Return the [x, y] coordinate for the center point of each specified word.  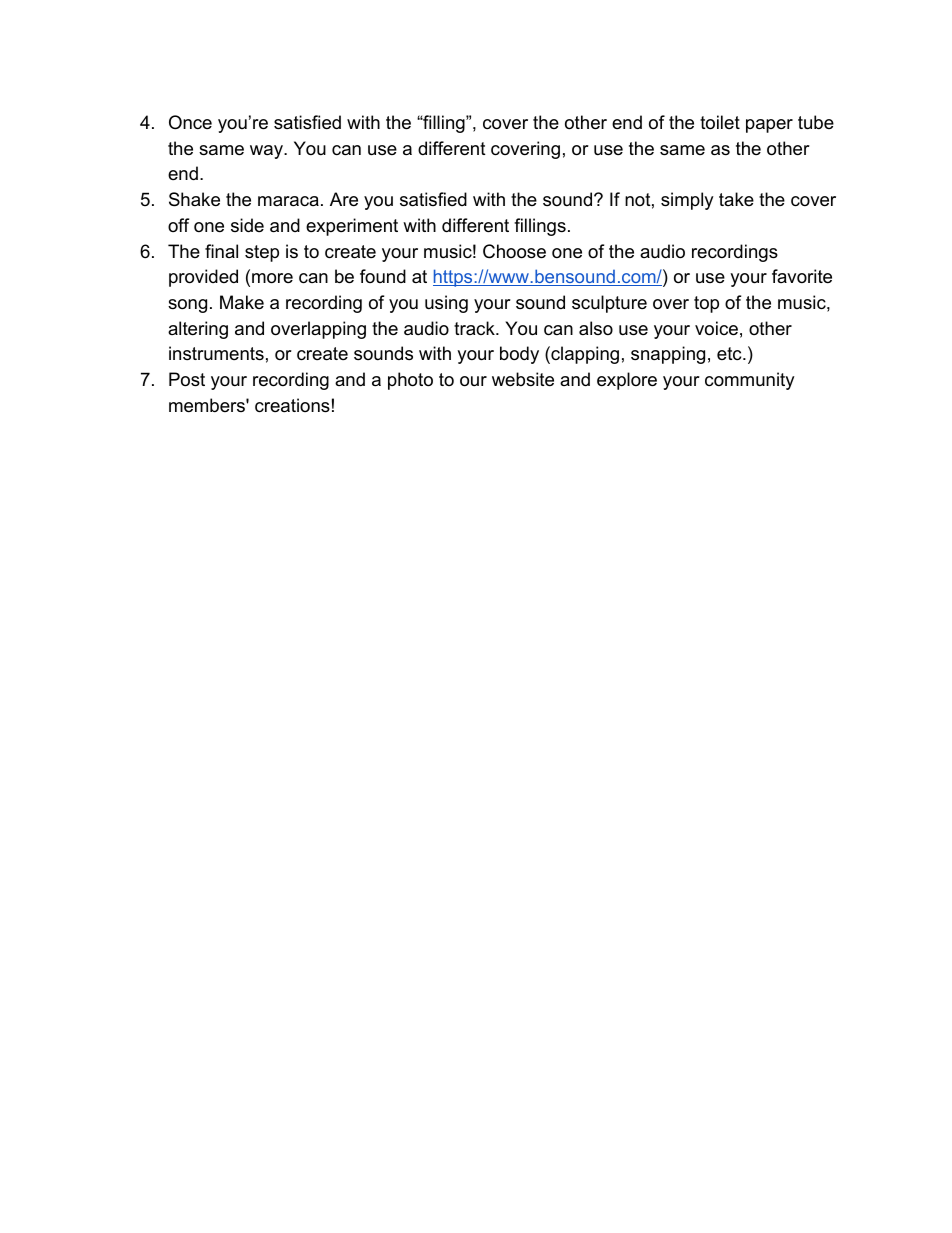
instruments [216, 353]
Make [242, 302]
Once [190, 122]
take [736, 199]
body [519, 355]
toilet [720, 122]
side [247, 225]
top [706, 304]
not [638, 199]
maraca [288, 201]
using [446, 304]
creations [292, 405]
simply [687, 201]
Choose [514, 251]
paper [769, 126]
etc [730, 353]
